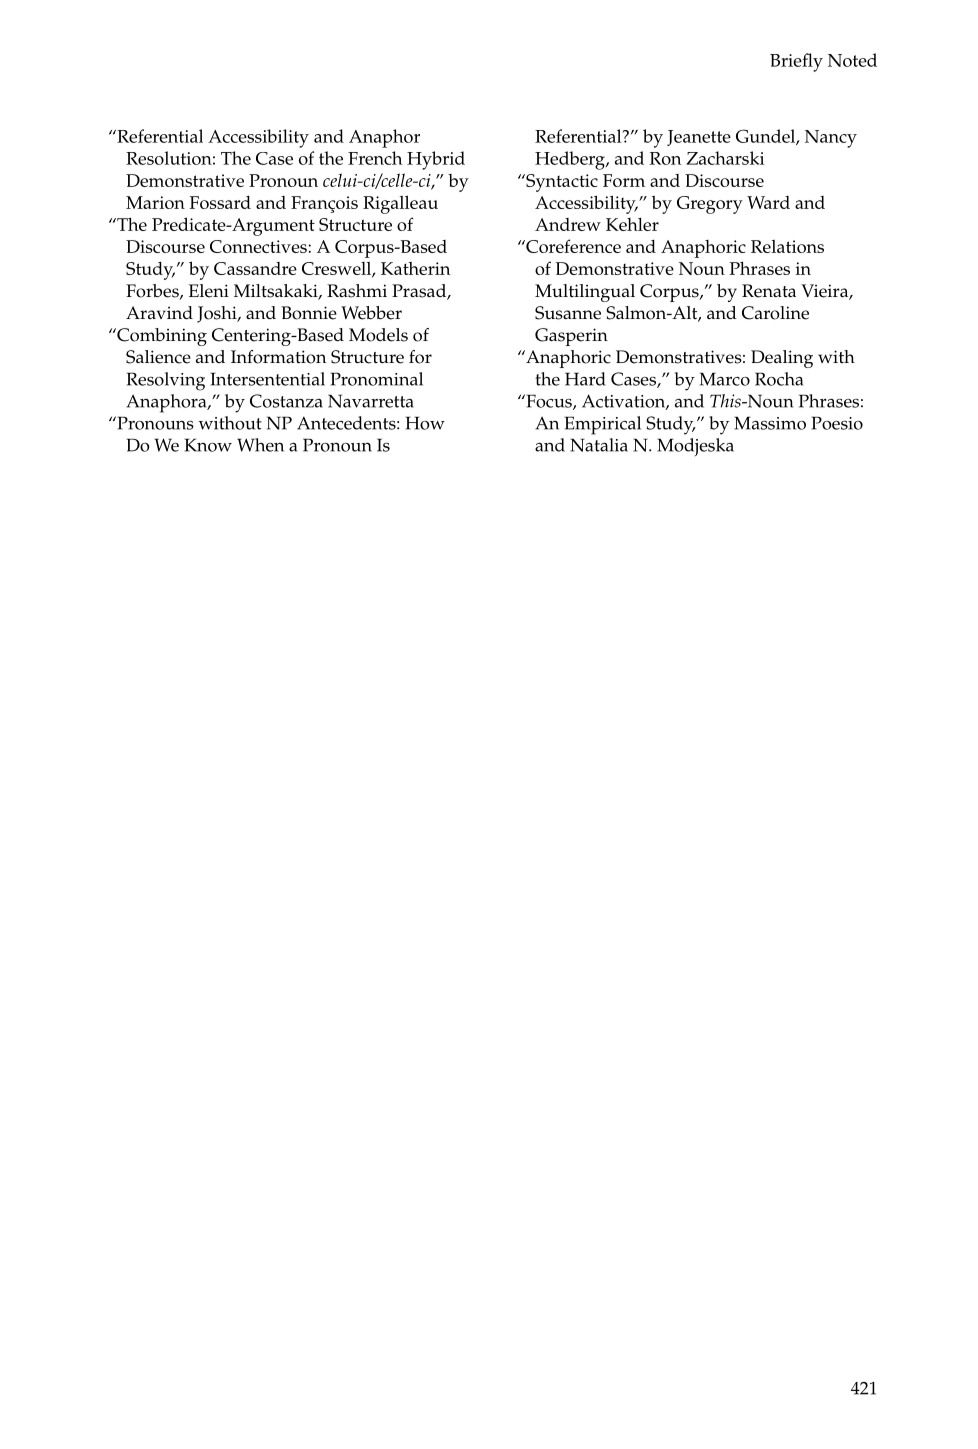 Image resolution: width=978 pixels, height=1449 pixels. I want to click on French, so click(375, 158).
